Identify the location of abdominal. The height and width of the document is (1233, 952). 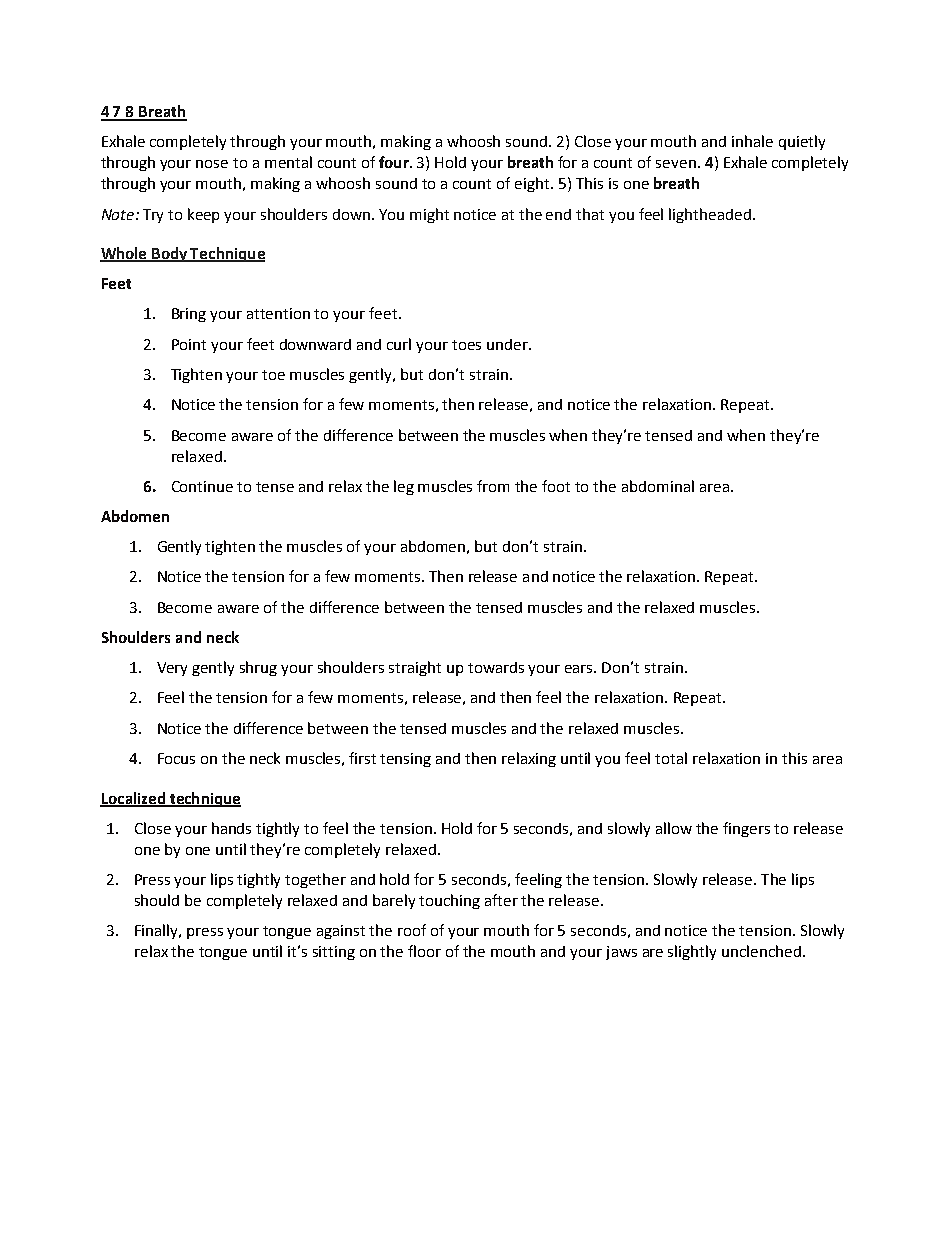
(658, 486).
